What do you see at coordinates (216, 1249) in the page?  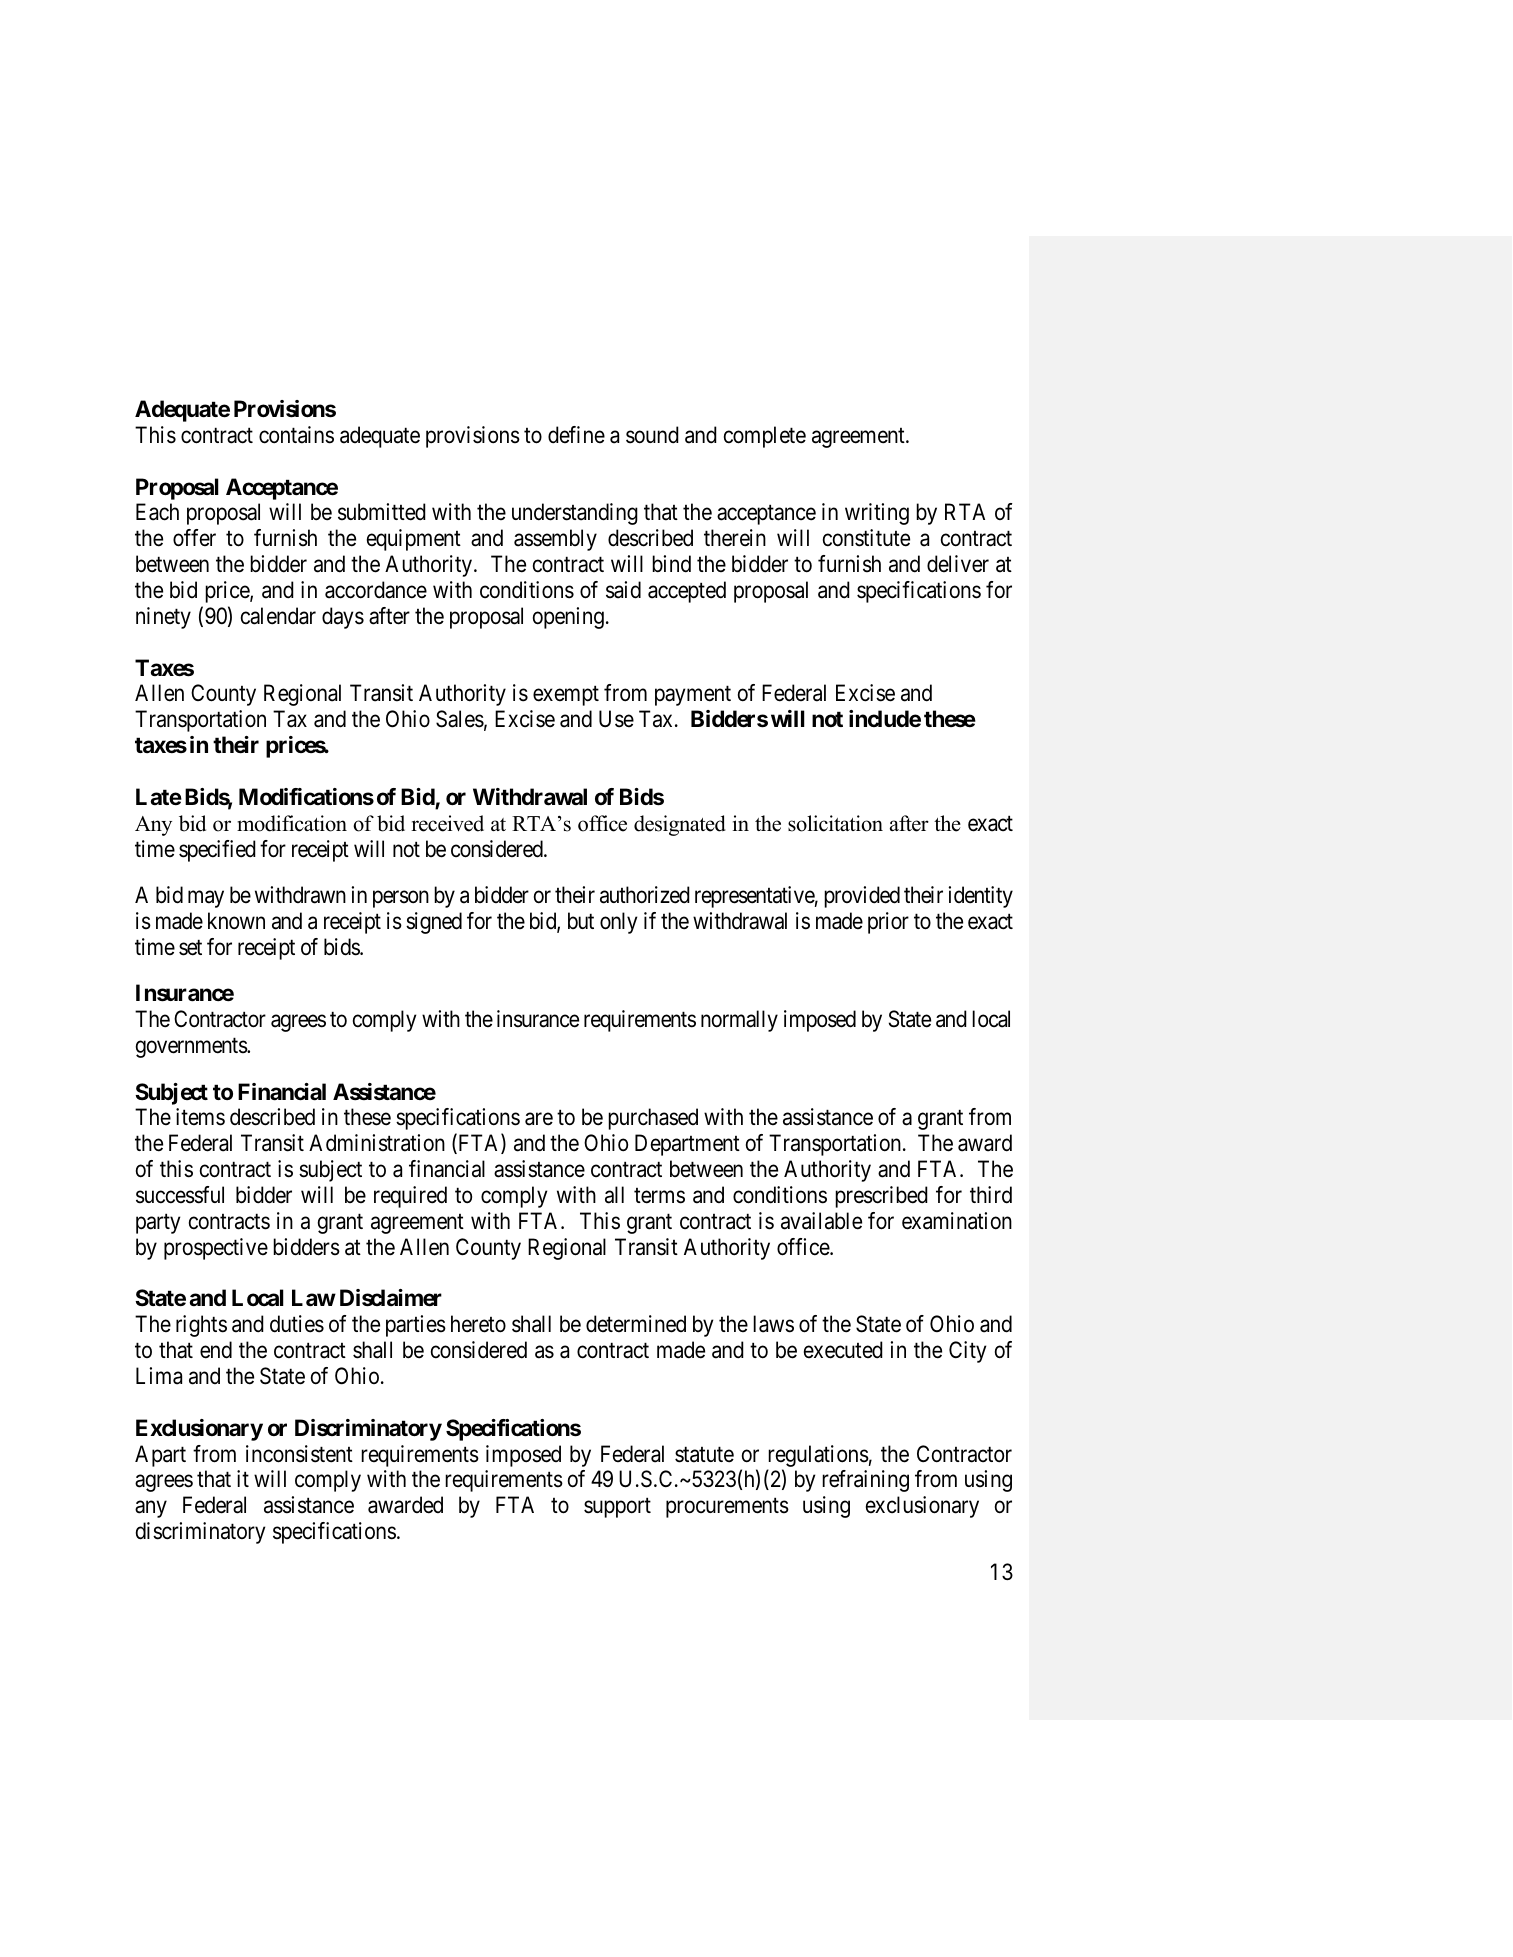 I see `prospective` at bounding box center [216, 1249].
